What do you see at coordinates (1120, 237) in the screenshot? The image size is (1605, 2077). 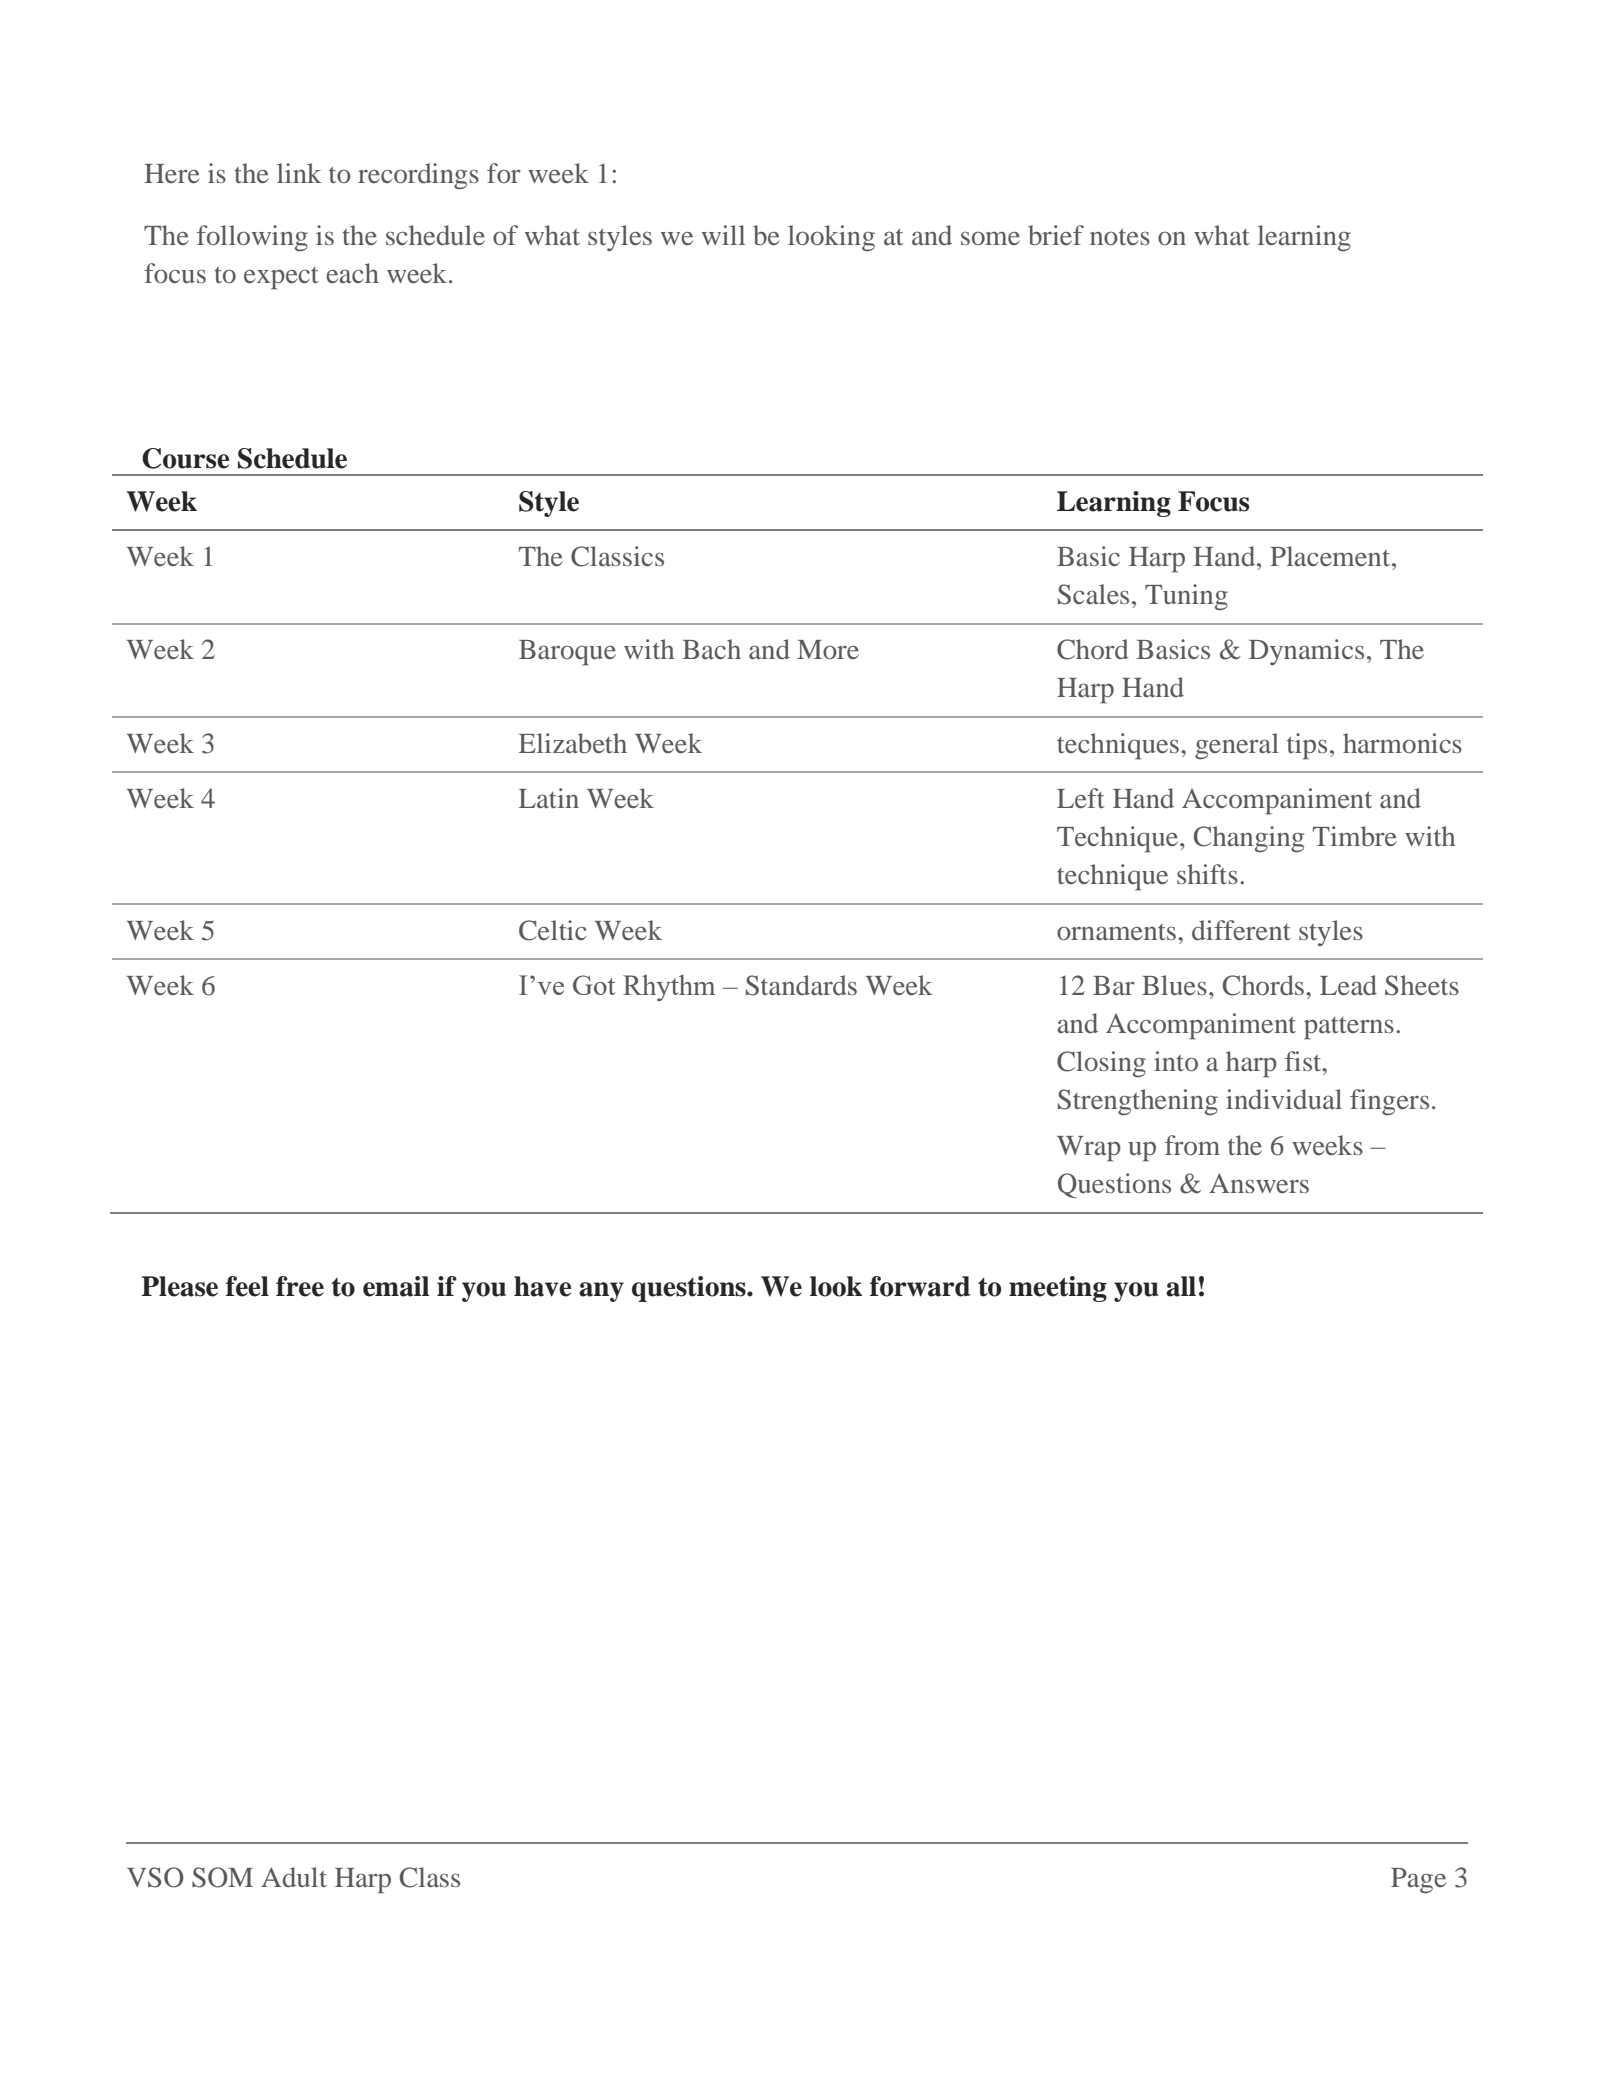 I see `notes` at bounding box center [1120, 237].
